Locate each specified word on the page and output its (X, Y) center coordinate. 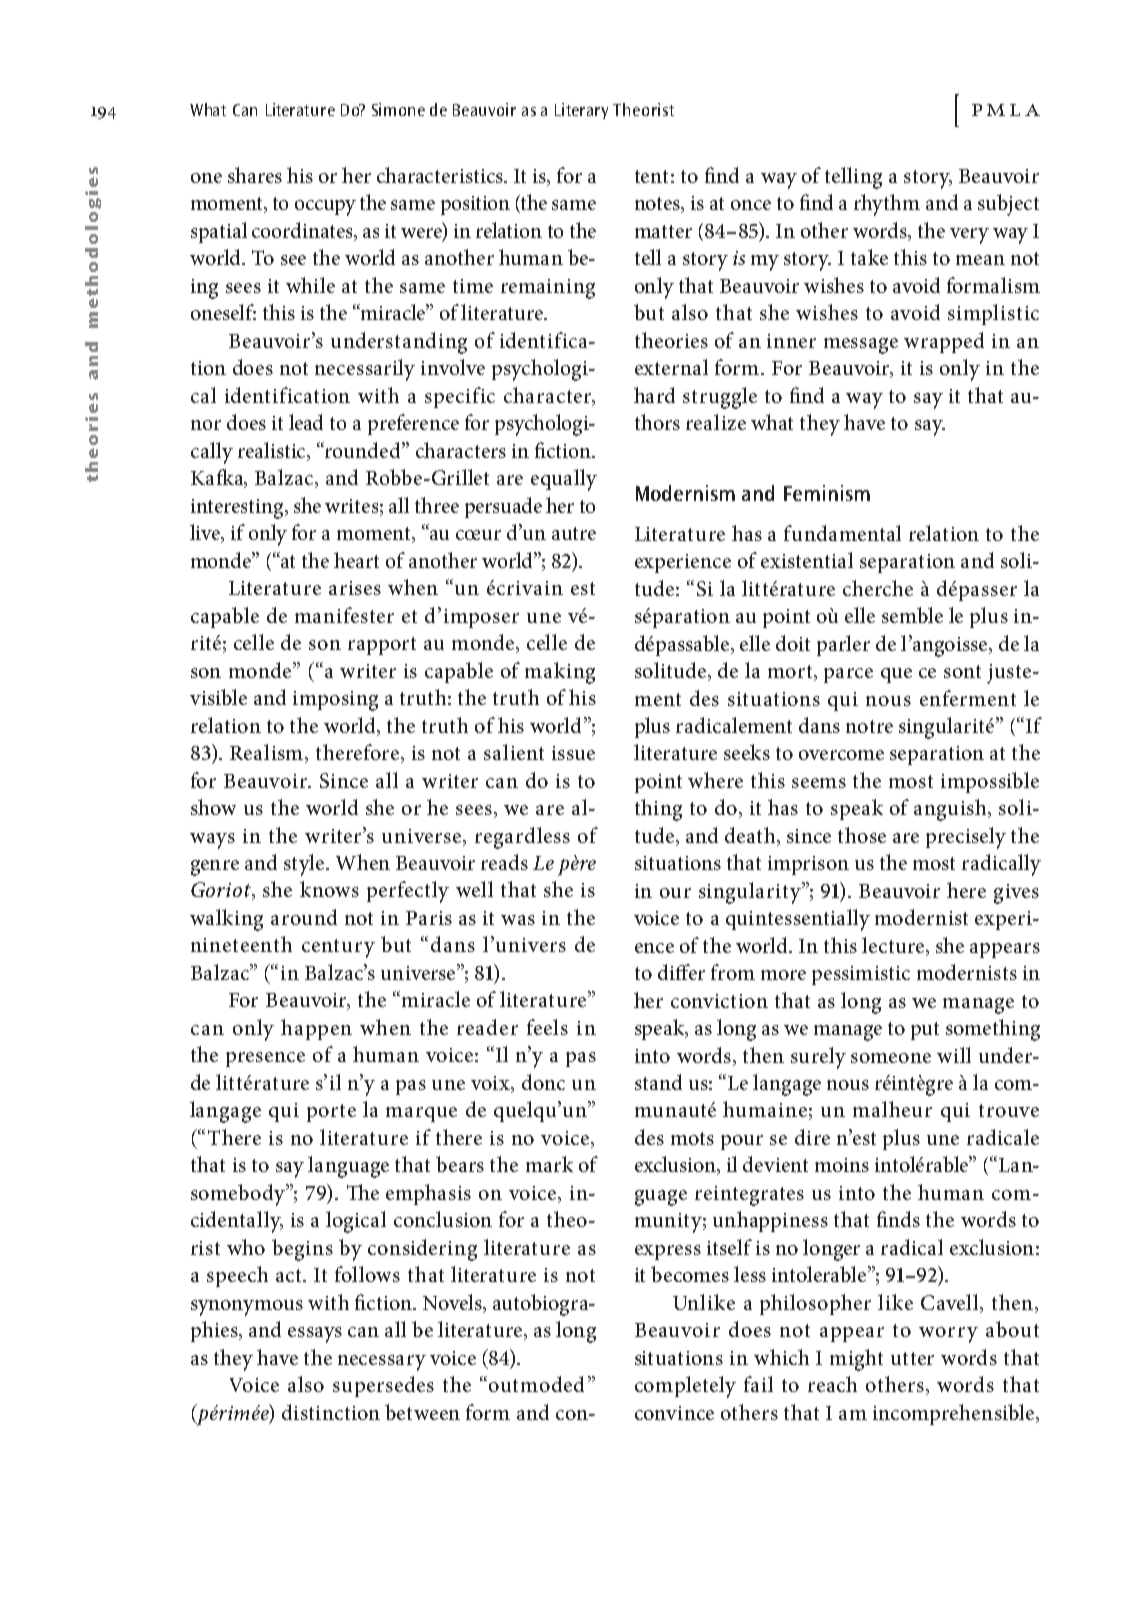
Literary (581, 111)
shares (255, 175)
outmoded (536, 1384)
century (338, 948)
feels (547, 1027)
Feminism (827, 493)
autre (574, 533)
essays (315, 1335)
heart (356, 560)
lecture (894, 945)
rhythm (887, 205)
